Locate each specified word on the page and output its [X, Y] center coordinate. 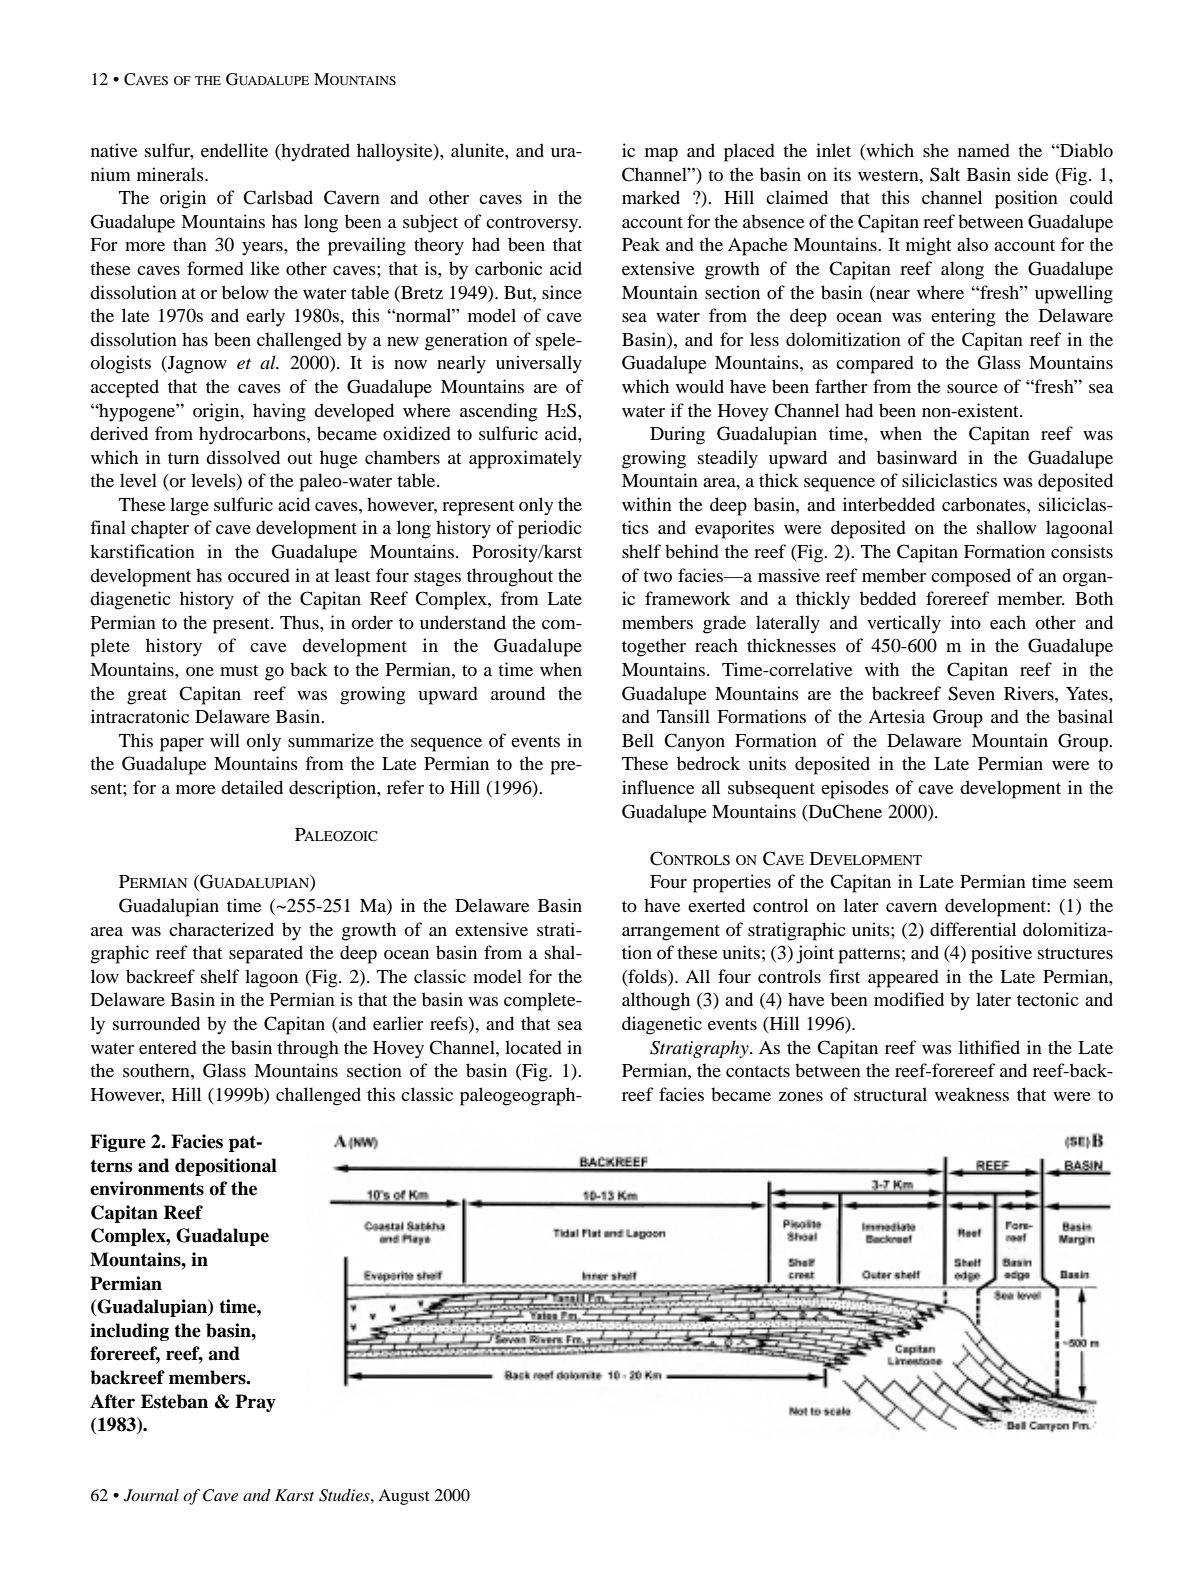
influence [658, 787]
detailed [252, 787]
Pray [255, 1403]
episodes [855, 789]
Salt [945, 174]
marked [651, 197]
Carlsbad [278, 197]
